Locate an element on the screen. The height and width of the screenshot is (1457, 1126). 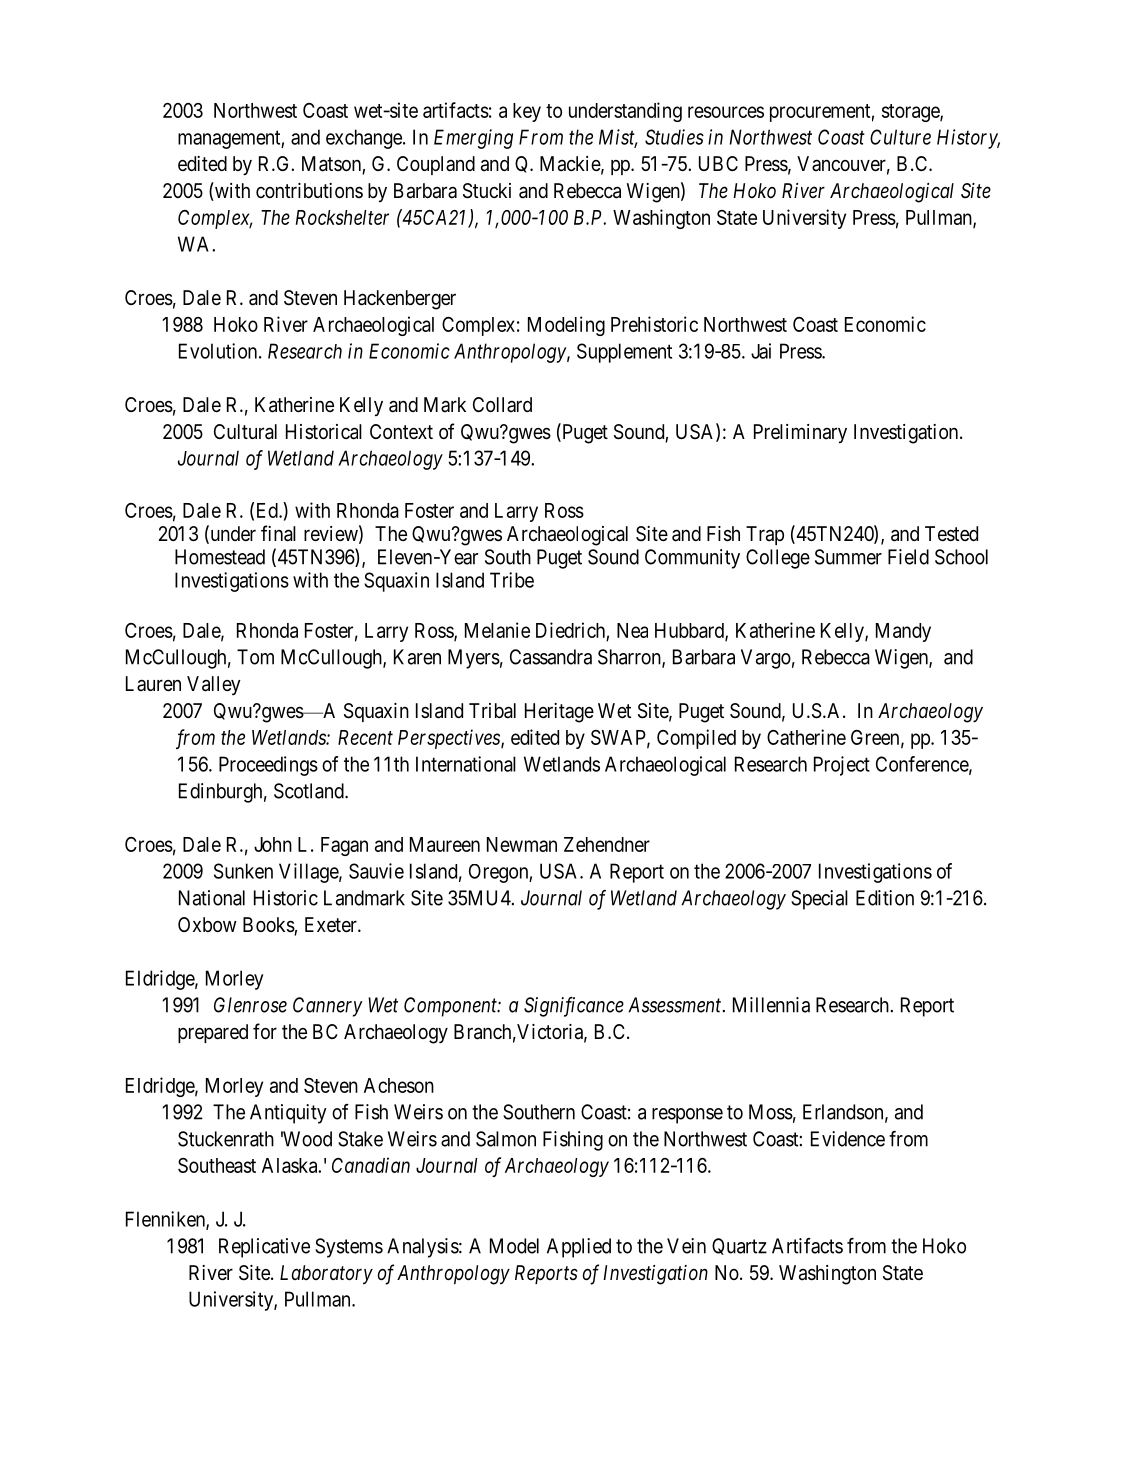
contributions is located at coordinates (309, 190).
